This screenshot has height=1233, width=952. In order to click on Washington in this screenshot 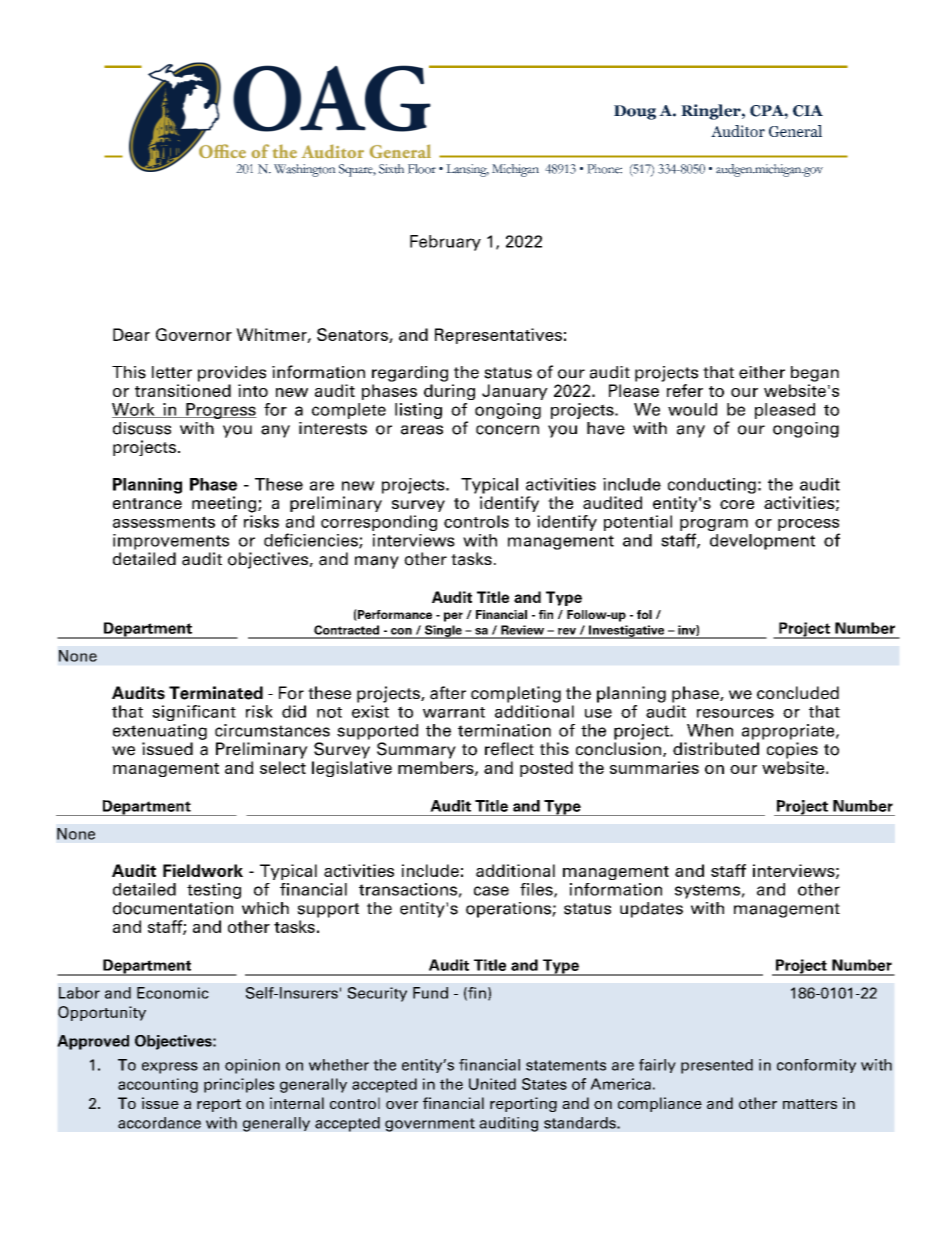, I will do `click(305, 170)`.
